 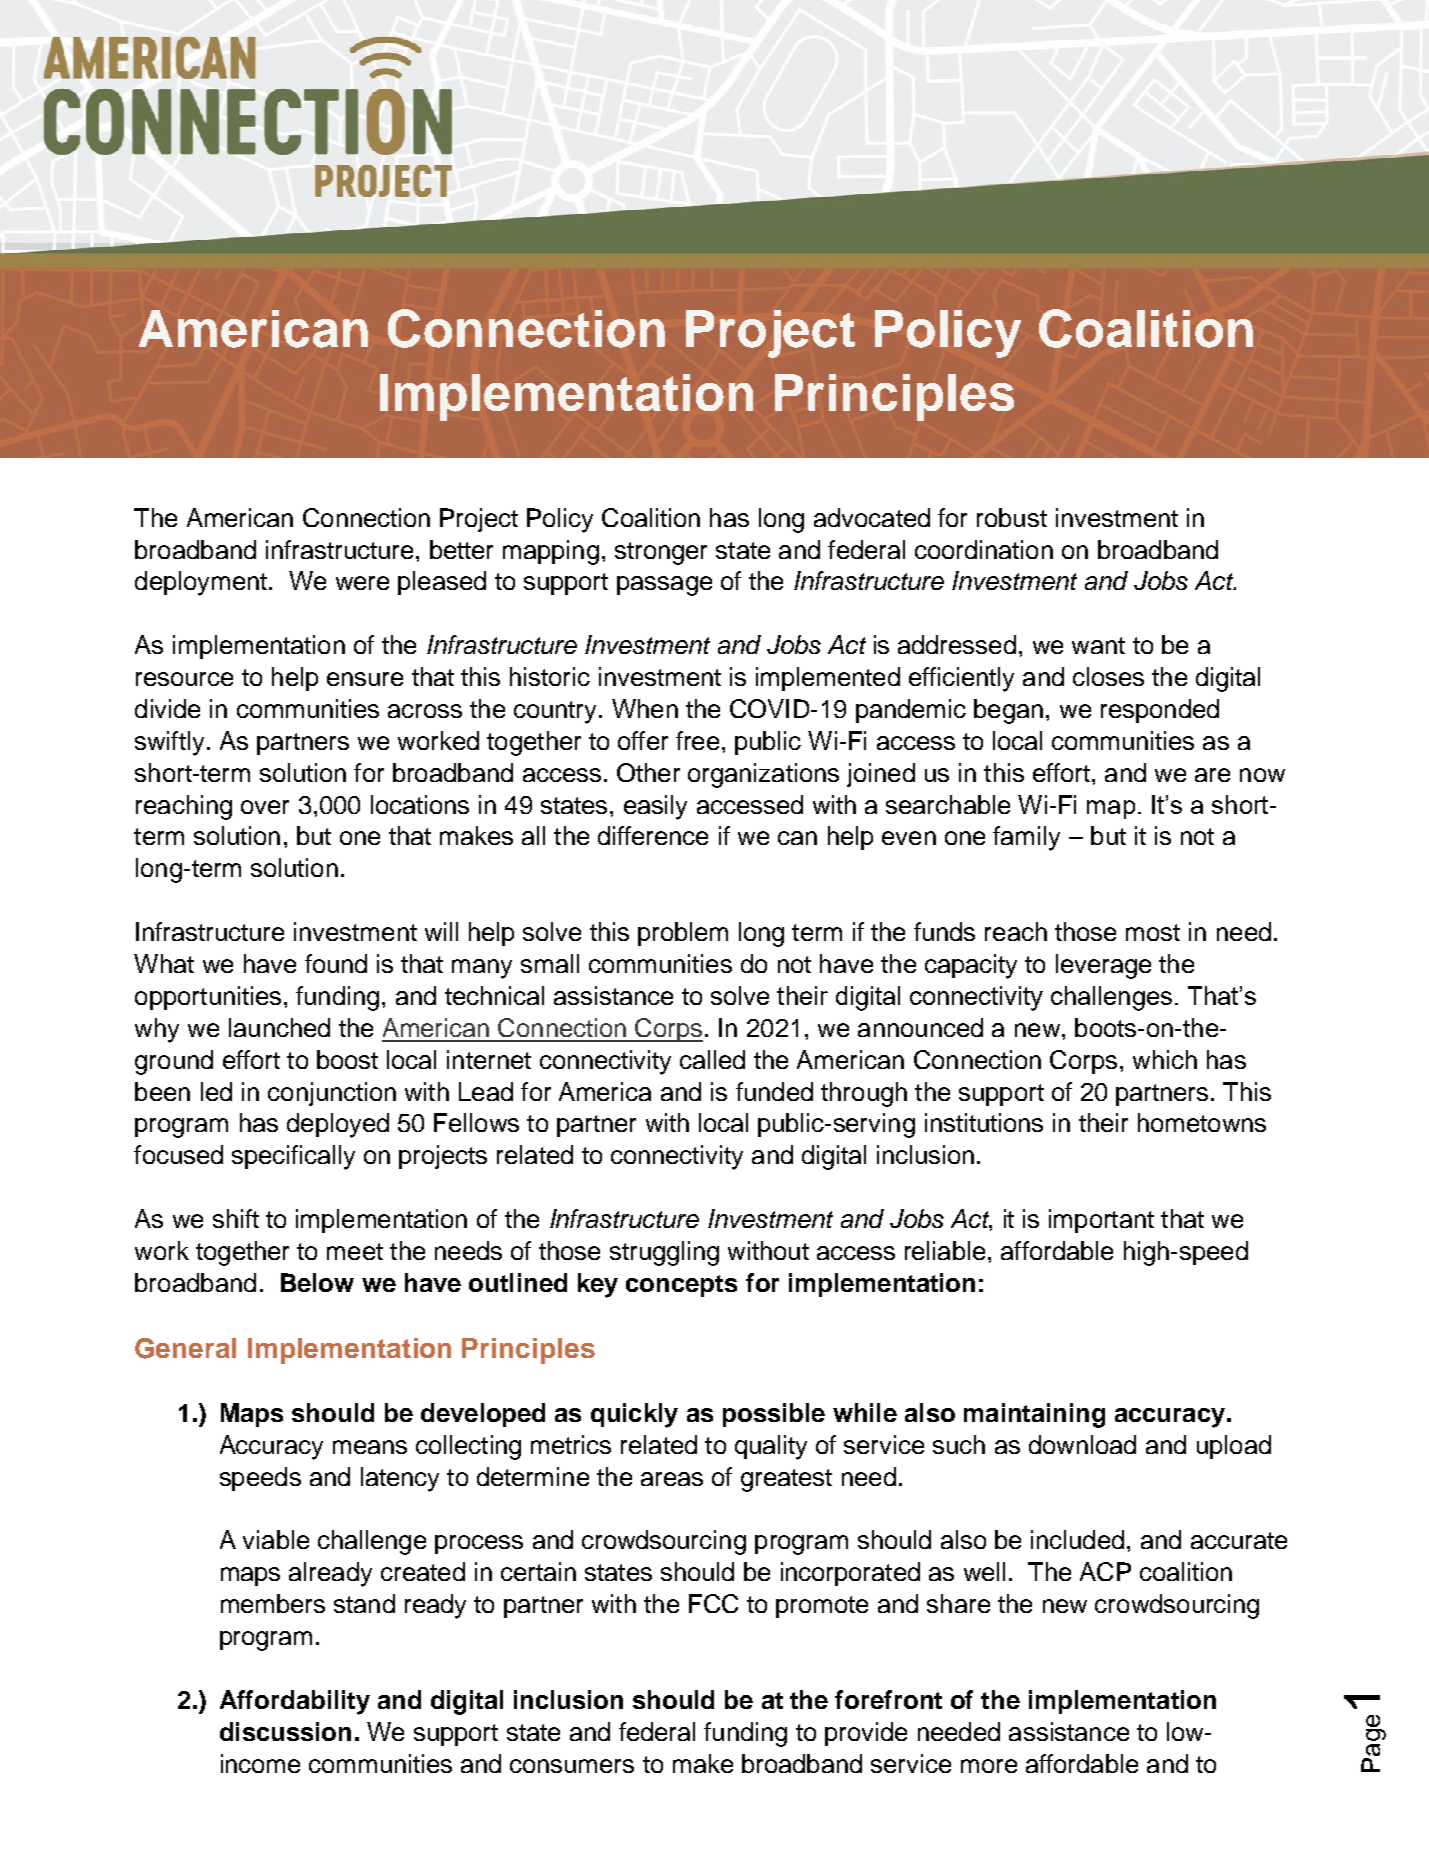 What do you see at coordinates (362, 583) in the screenshot?
I see `were` at bounding box center [362, 583].
